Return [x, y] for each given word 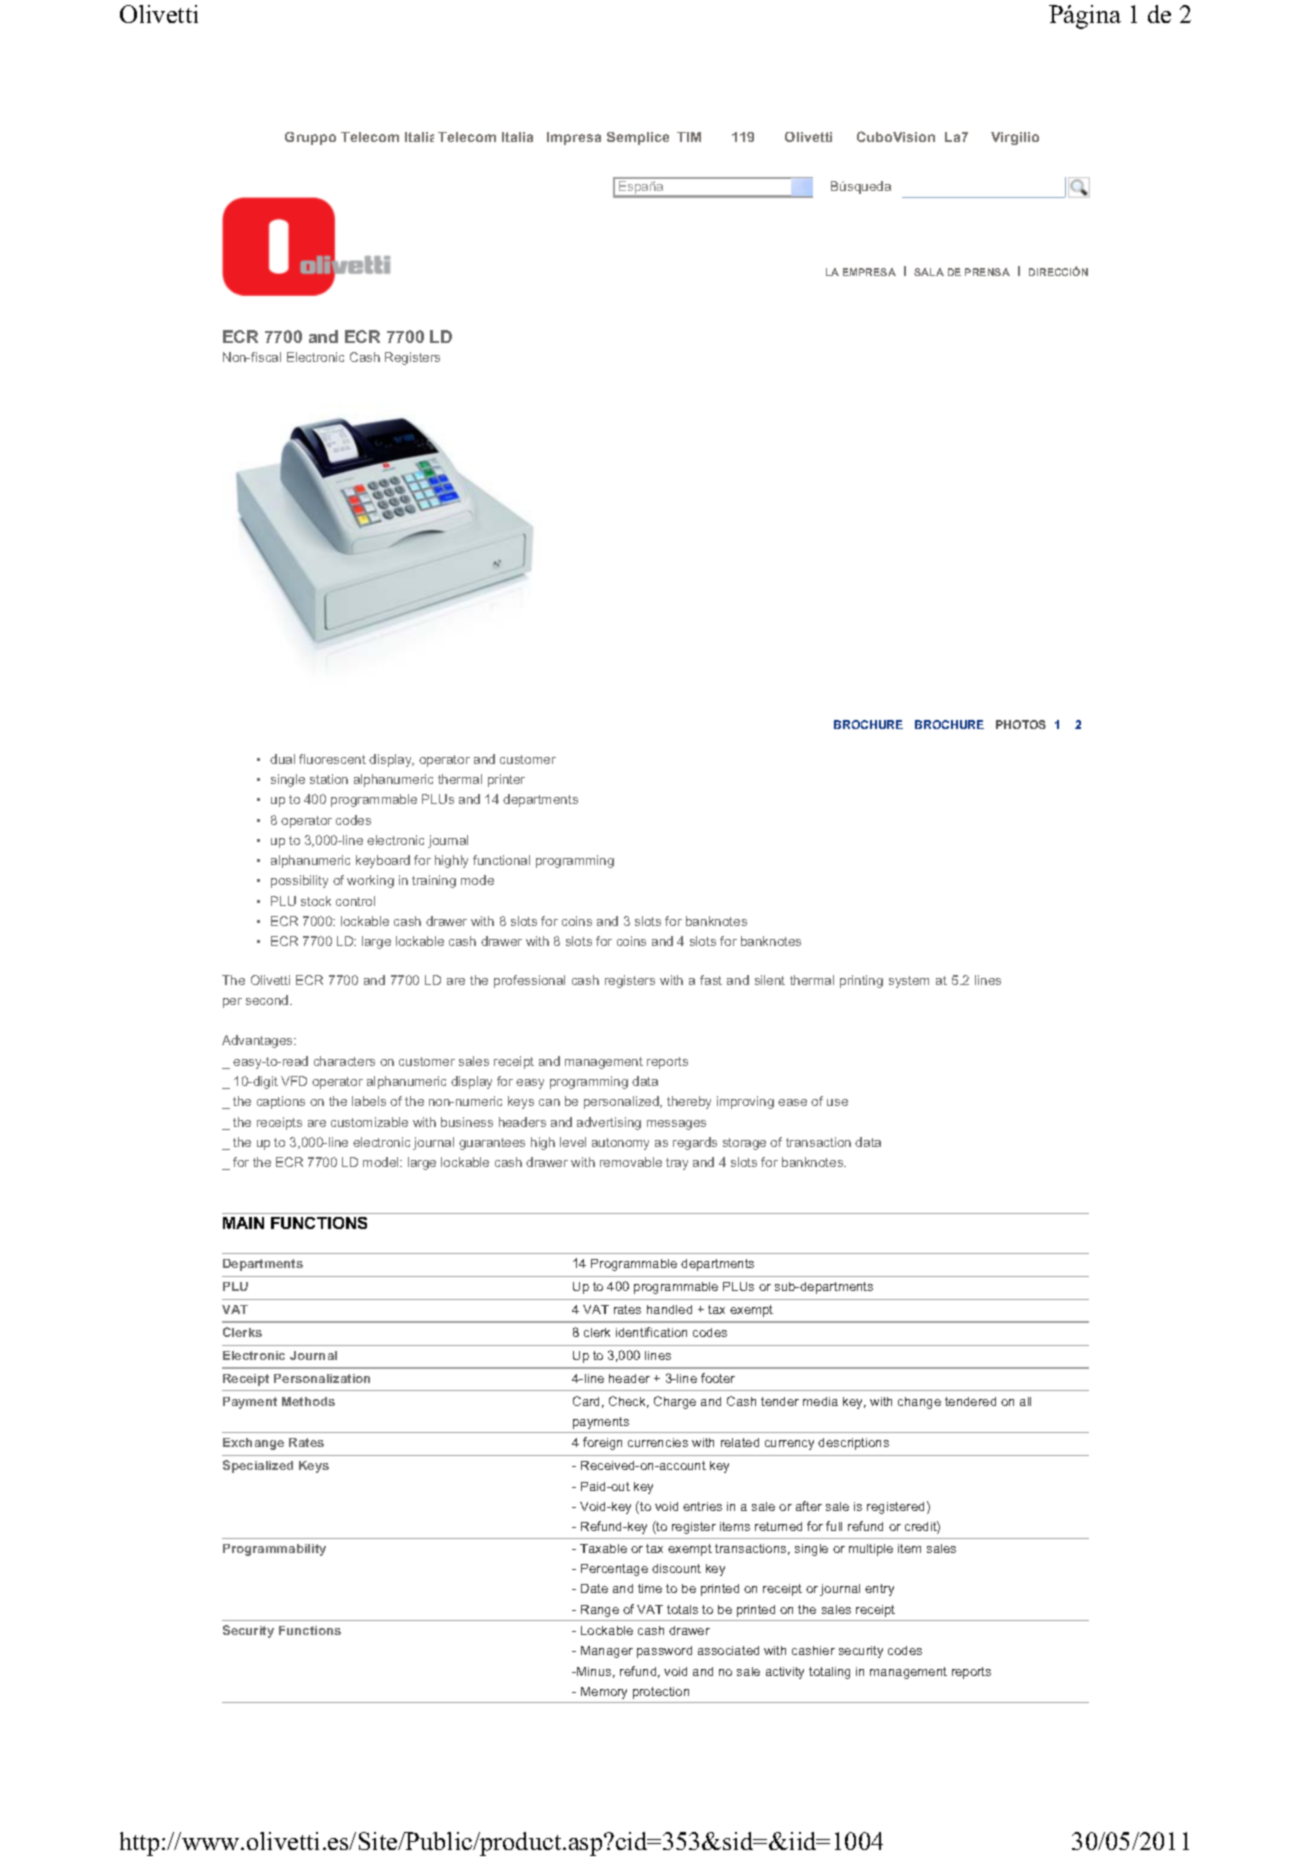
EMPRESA [869, 272]
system [909, 982]
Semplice [638, 138]
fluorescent [332, 759]
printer [506, 780]
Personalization [322, 1378]
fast [711, 980]
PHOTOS [1021, 724]
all [1025, 1401]
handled [669, 1309]
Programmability [274, 1550]
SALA [929, 272]
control [355, 901]
